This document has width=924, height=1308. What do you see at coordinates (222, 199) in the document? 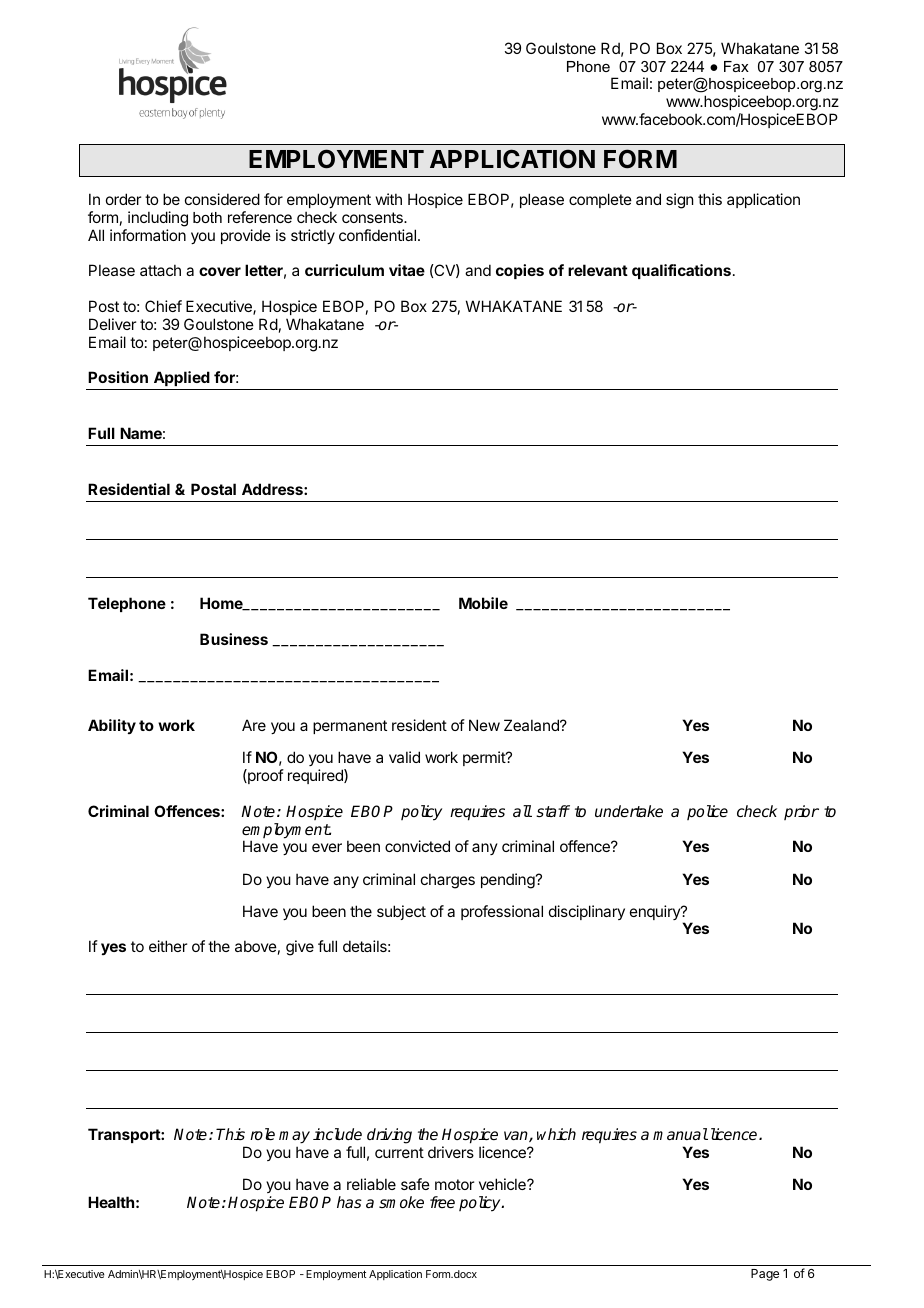
I see `considered` at bounding box center [222, 199].
